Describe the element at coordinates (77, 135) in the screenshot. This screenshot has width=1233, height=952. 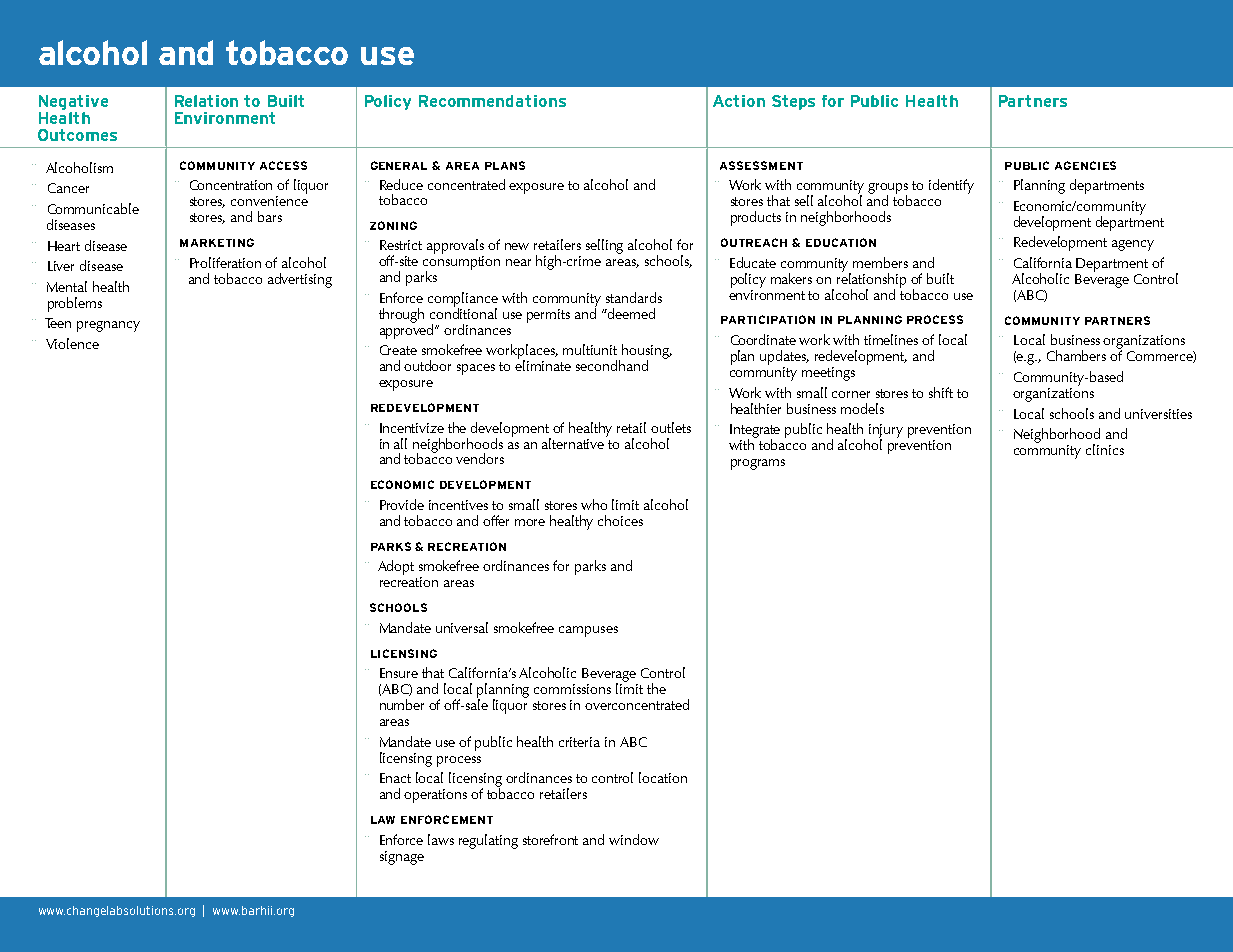
I see `Outcomes` at that location.
